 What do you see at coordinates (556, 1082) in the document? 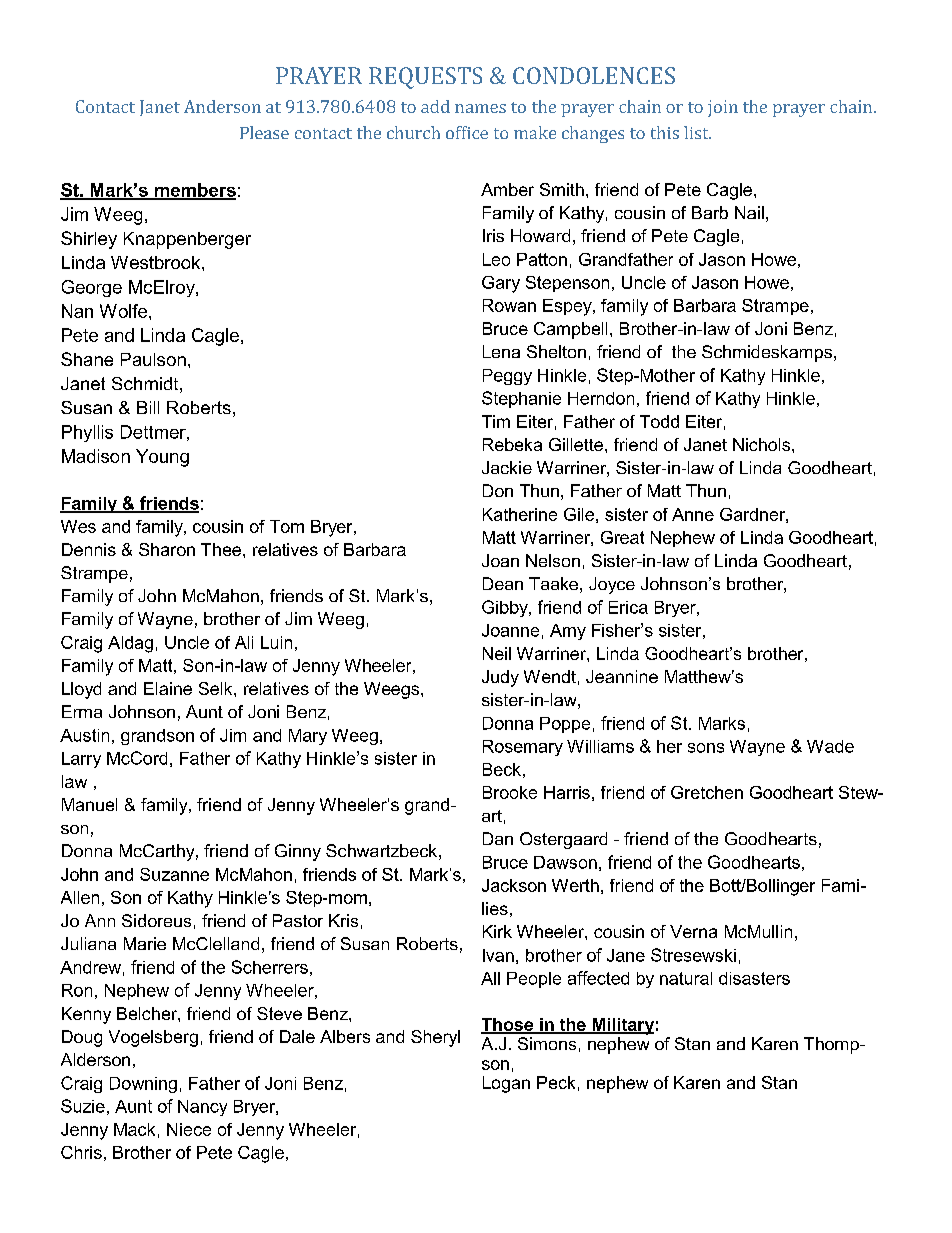
I see `Peck` at bounding box center [556, 1082].
